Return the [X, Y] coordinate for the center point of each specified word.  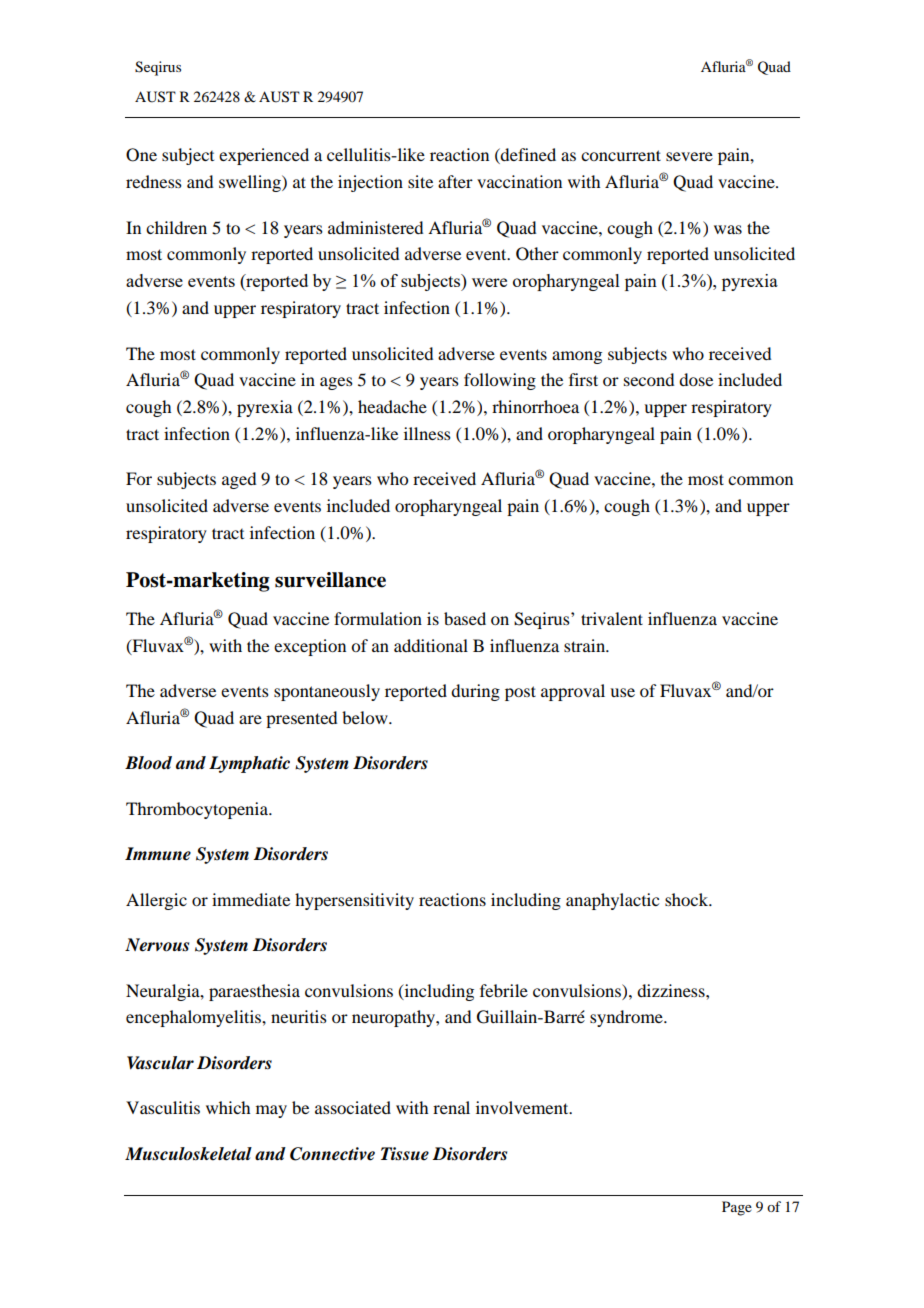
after [455, 181]
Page [737, 1208]
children [176, 227]
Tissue [405, 1154]
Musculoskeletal [188, 1154]
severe [689, 156]
